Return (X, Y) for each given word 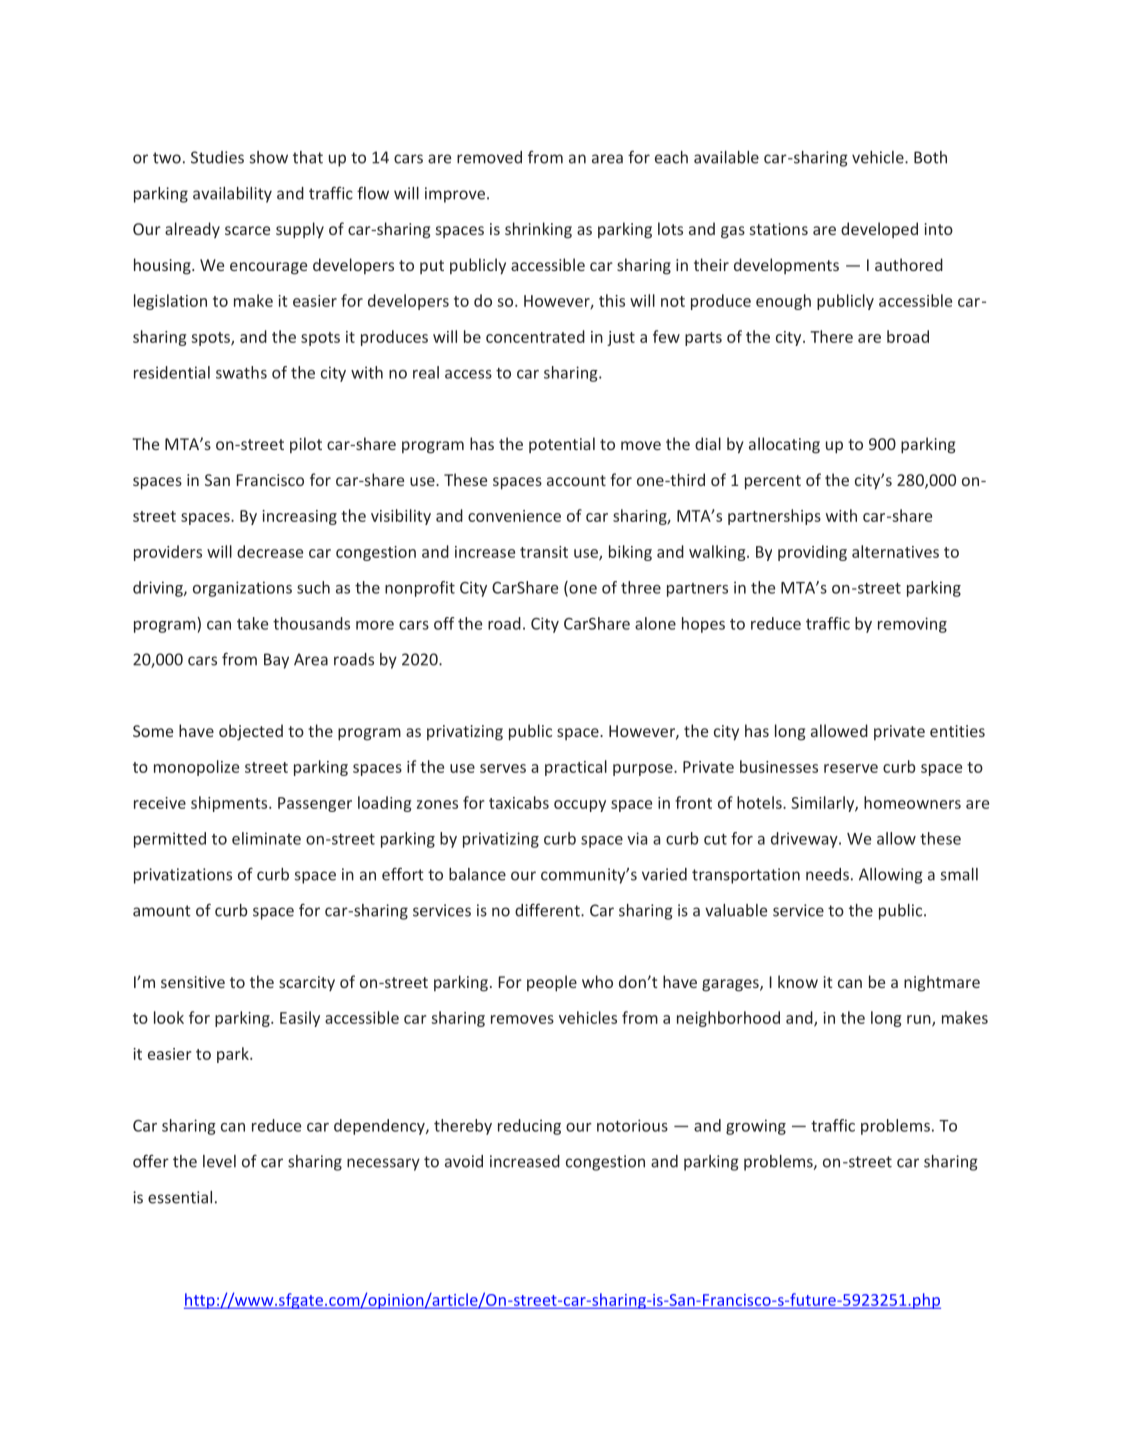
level (219, 1161)
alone (655, 623)
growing (756, 1127)
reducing (529, 1127)
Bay (276, 661)
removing (912, 625)
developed (879, 230)
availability (232, 195)
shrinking (538, 230)
